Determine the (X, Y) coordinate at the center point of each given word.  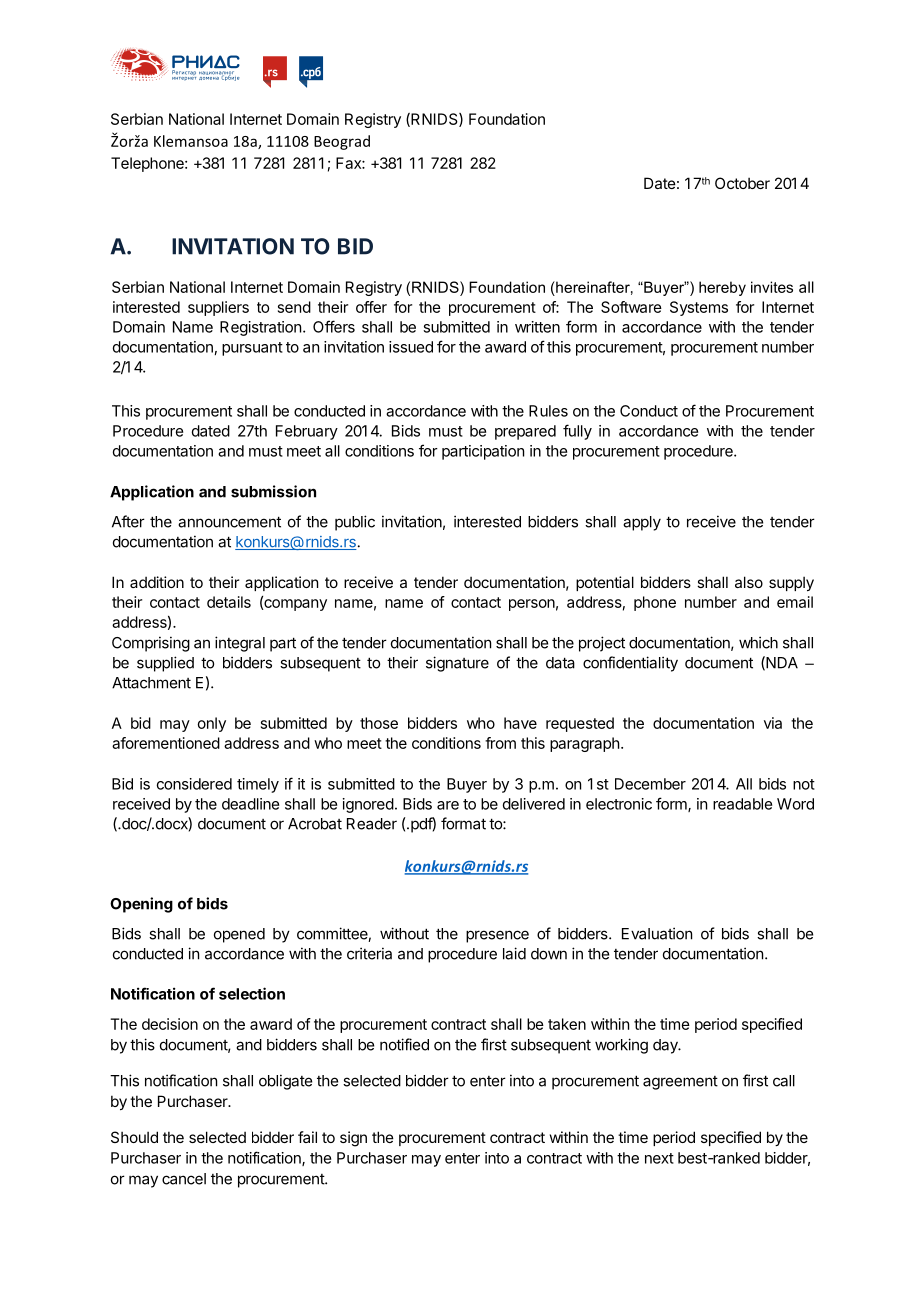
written (537, 327)
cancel (184, 1179)
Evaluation (657, 933)
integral (240, 644)
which (758, 642)
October (742, 183)
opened (239, 935)
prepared (525, 432)
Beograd (342, 142)
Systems (699, 308)
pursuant (252, 349)
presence (497, 936)
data (560, 663)
